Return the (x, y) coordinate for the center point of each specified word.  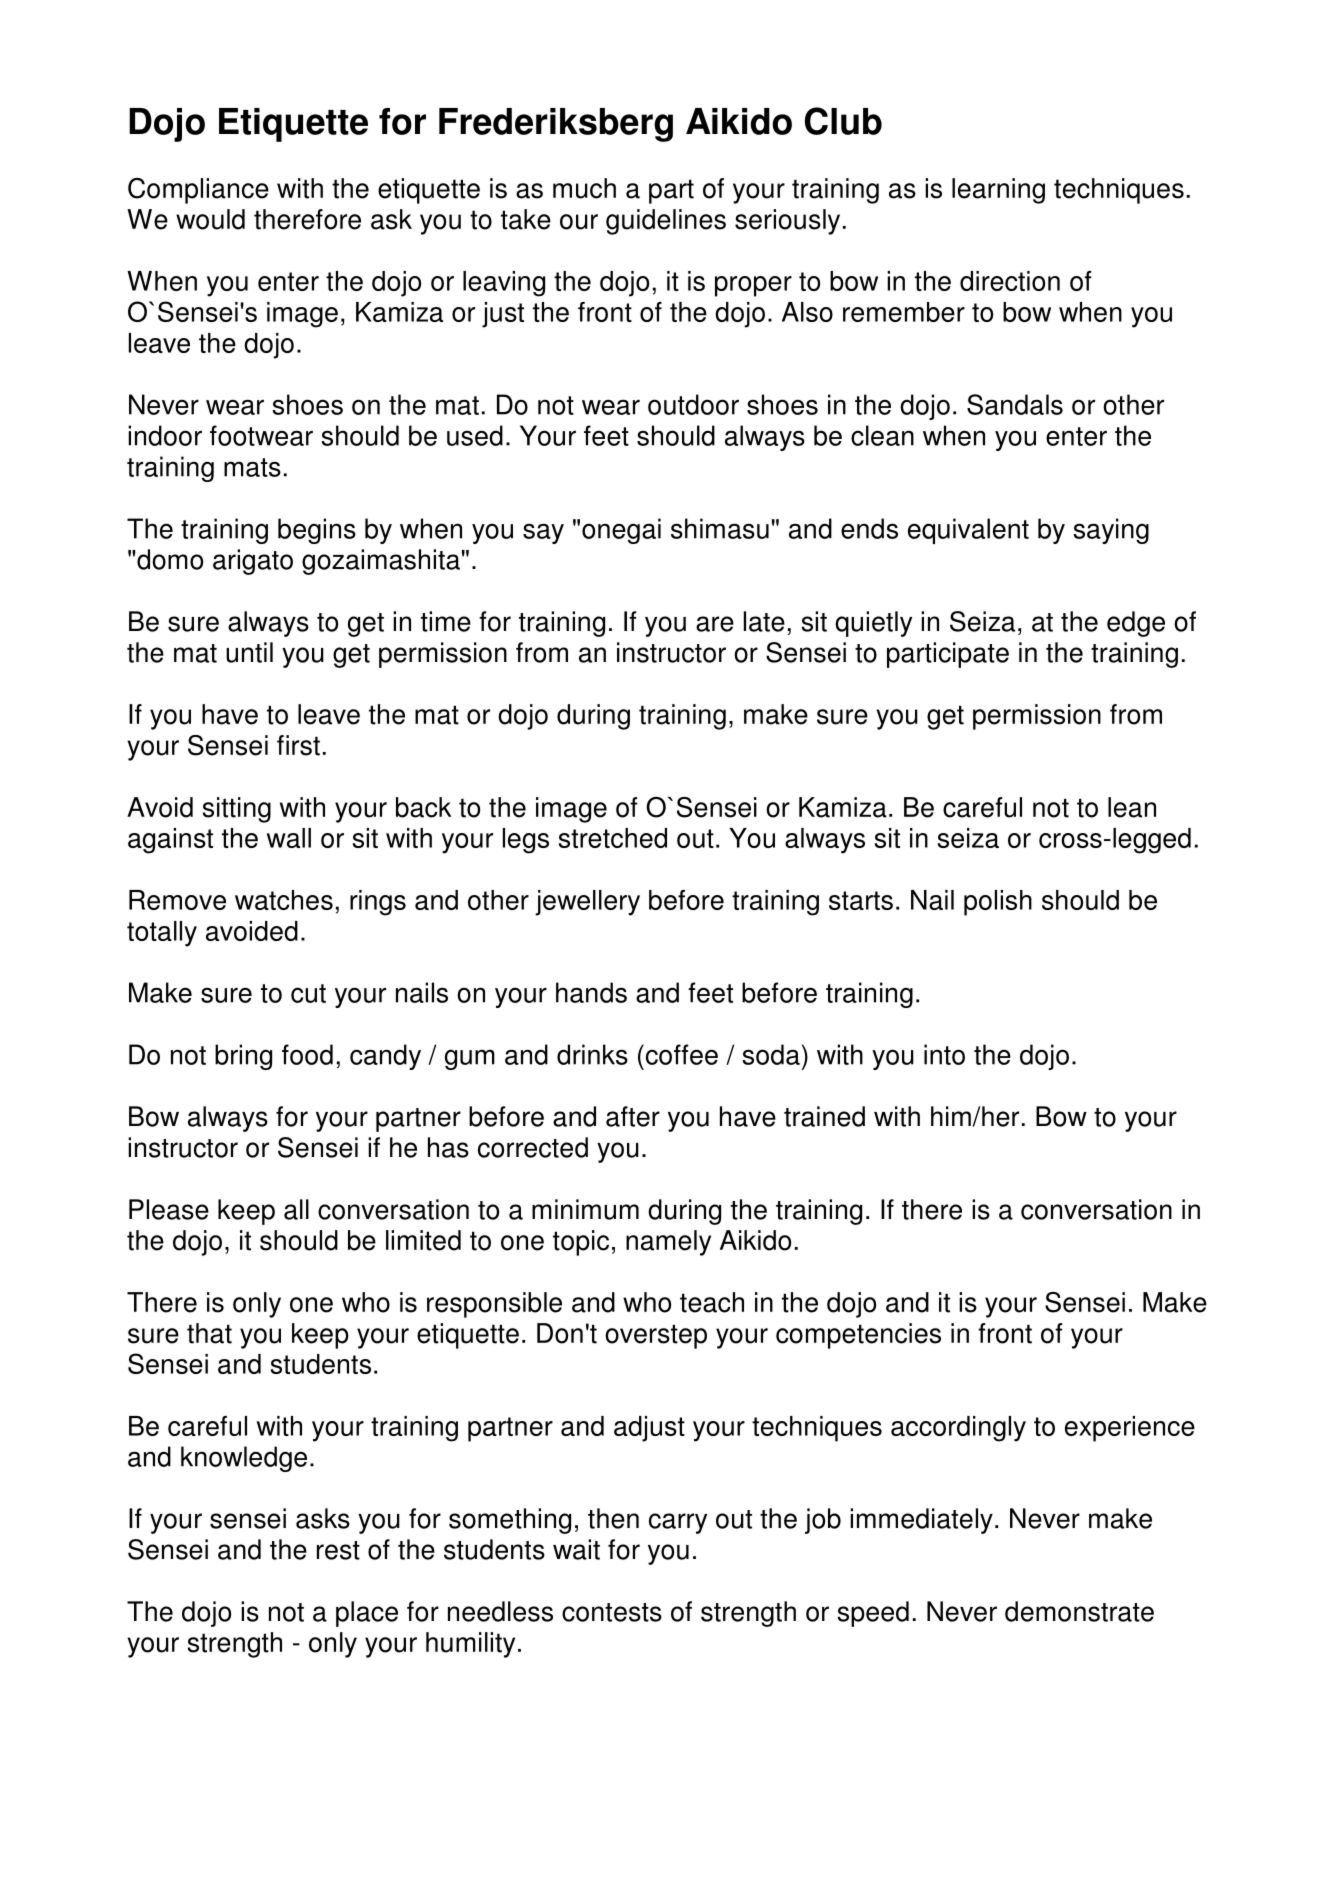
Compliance (198, 191)
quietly (873, 624)
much (584, 188)
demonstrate (1079, 1611)
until (249, 652)
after (633, 1116)
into (944, 1054)
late (764, 621)
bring (243, 1057)
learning (998, 191)
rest (338, 1550)
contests (612, 1612)
